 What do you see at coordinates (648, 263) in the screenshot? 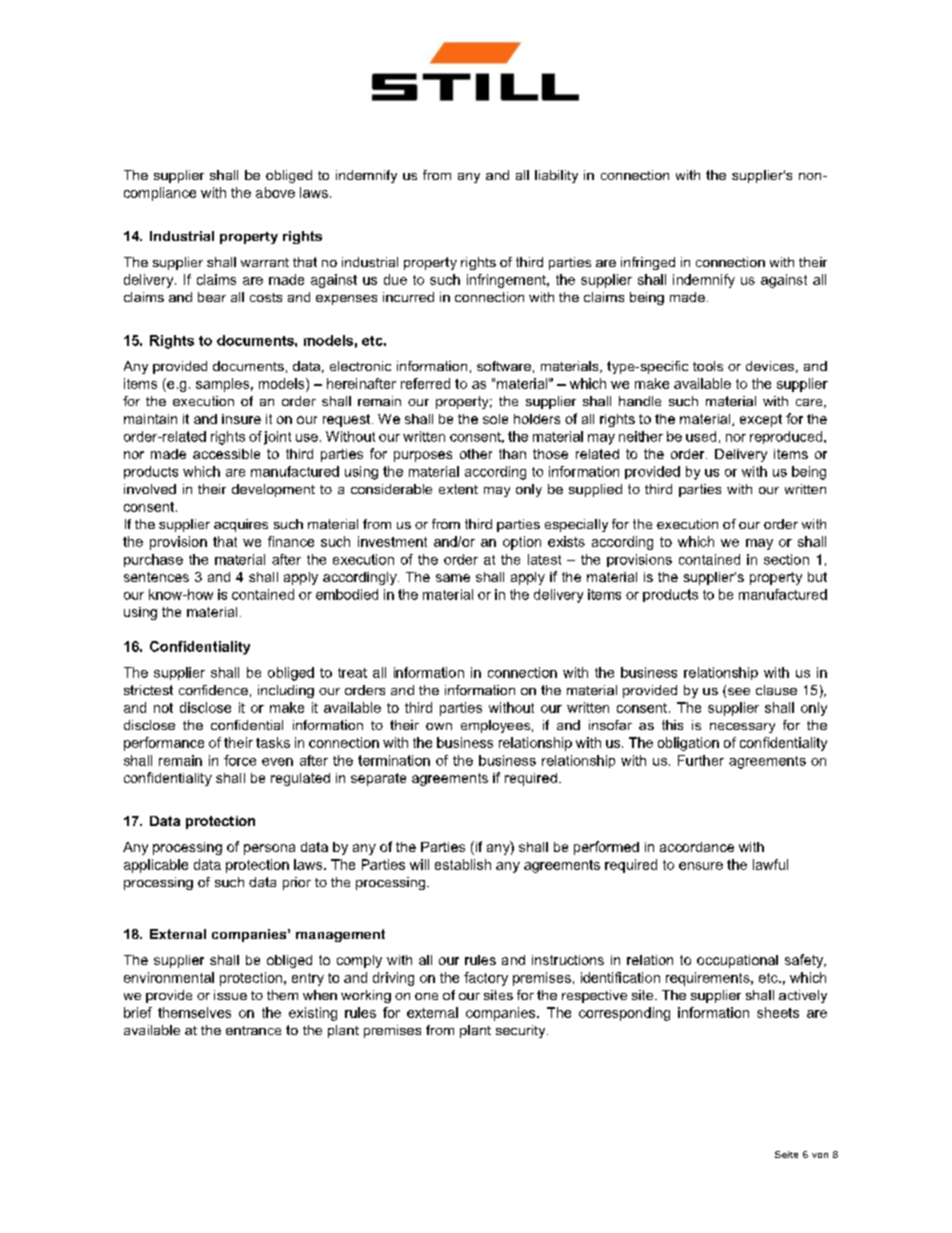
I see `infringed` at bounding box center [648, 263].
